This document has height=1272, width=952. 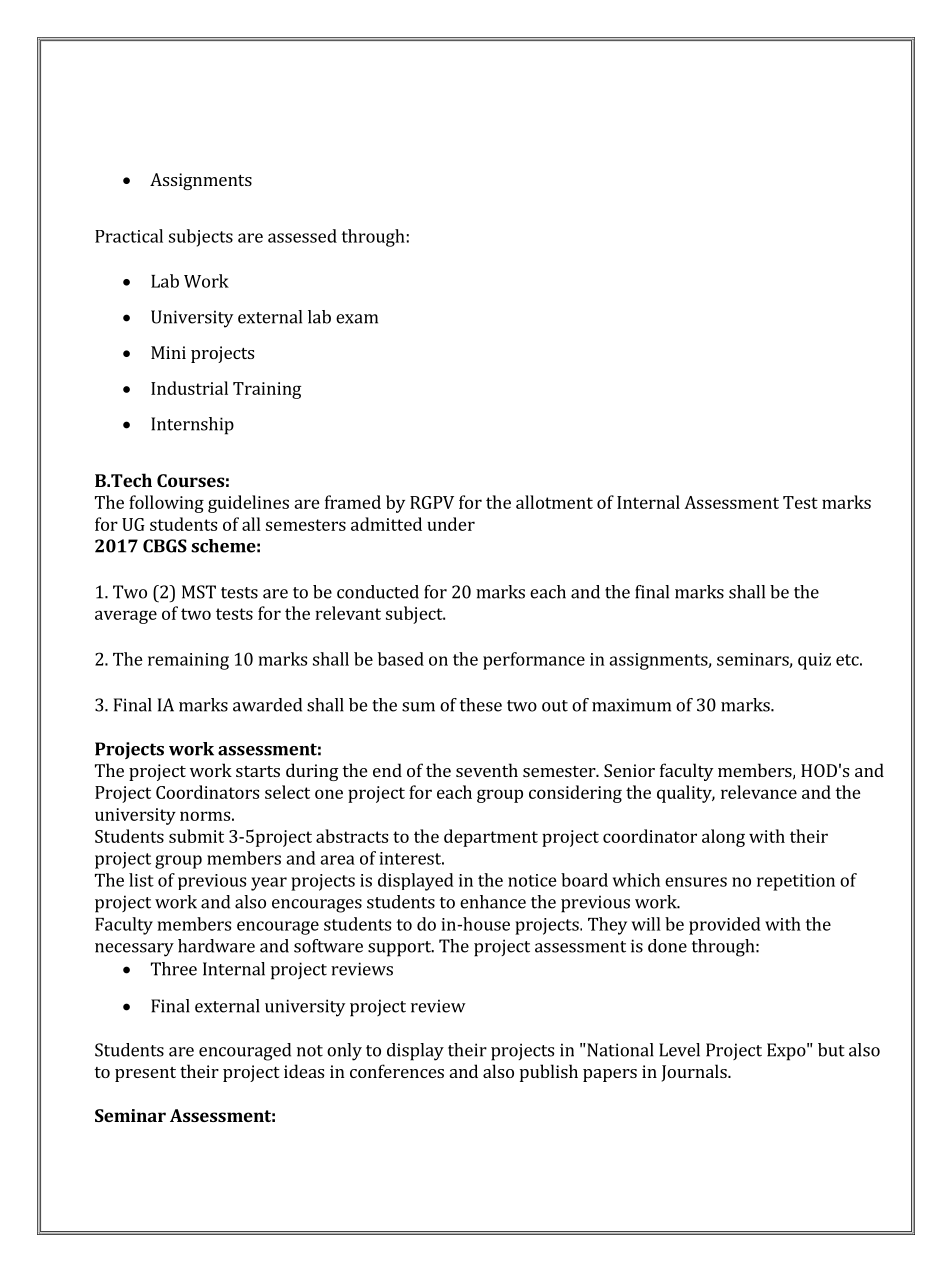 What do you see at coordinates (357, 319) in the document?
I see `exam` at bounding box center [357, 319].
